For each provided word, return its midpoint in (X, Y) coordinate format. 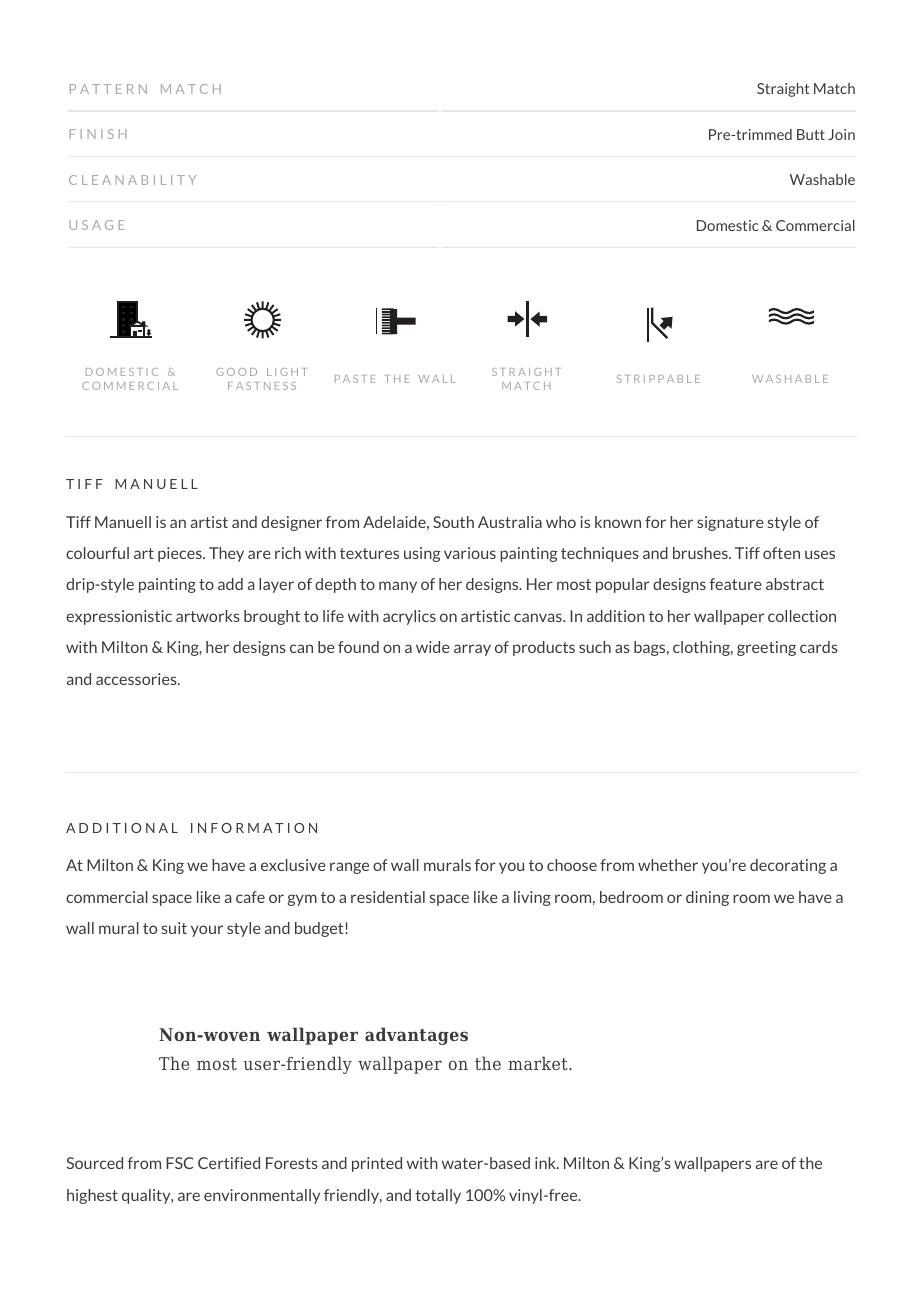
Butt (811, 134)
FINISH (98, 134)
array (472, 650)
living (532, 898)
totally (438, 1196)
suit (174, 928)
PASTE (355, 379)
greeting (766, 648)
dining (707, 898)
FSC (179, 1163)
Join (841, 134)
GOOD (236, 372)
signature (730, 523)
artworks (208, 616)
